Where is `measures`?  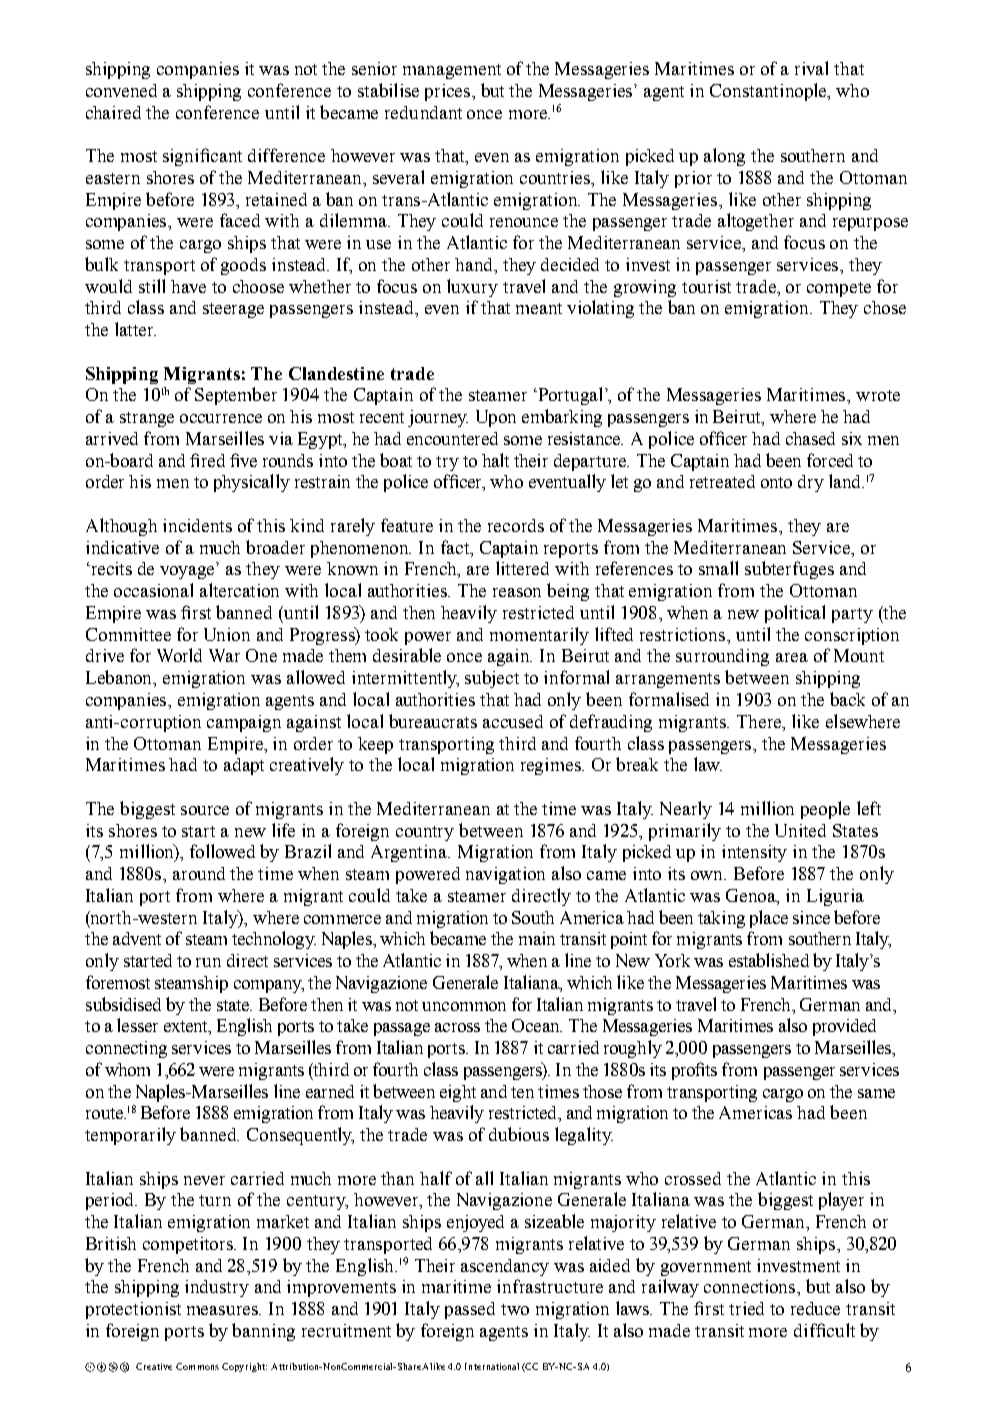
measures is located at coordinates (224, 1310).
